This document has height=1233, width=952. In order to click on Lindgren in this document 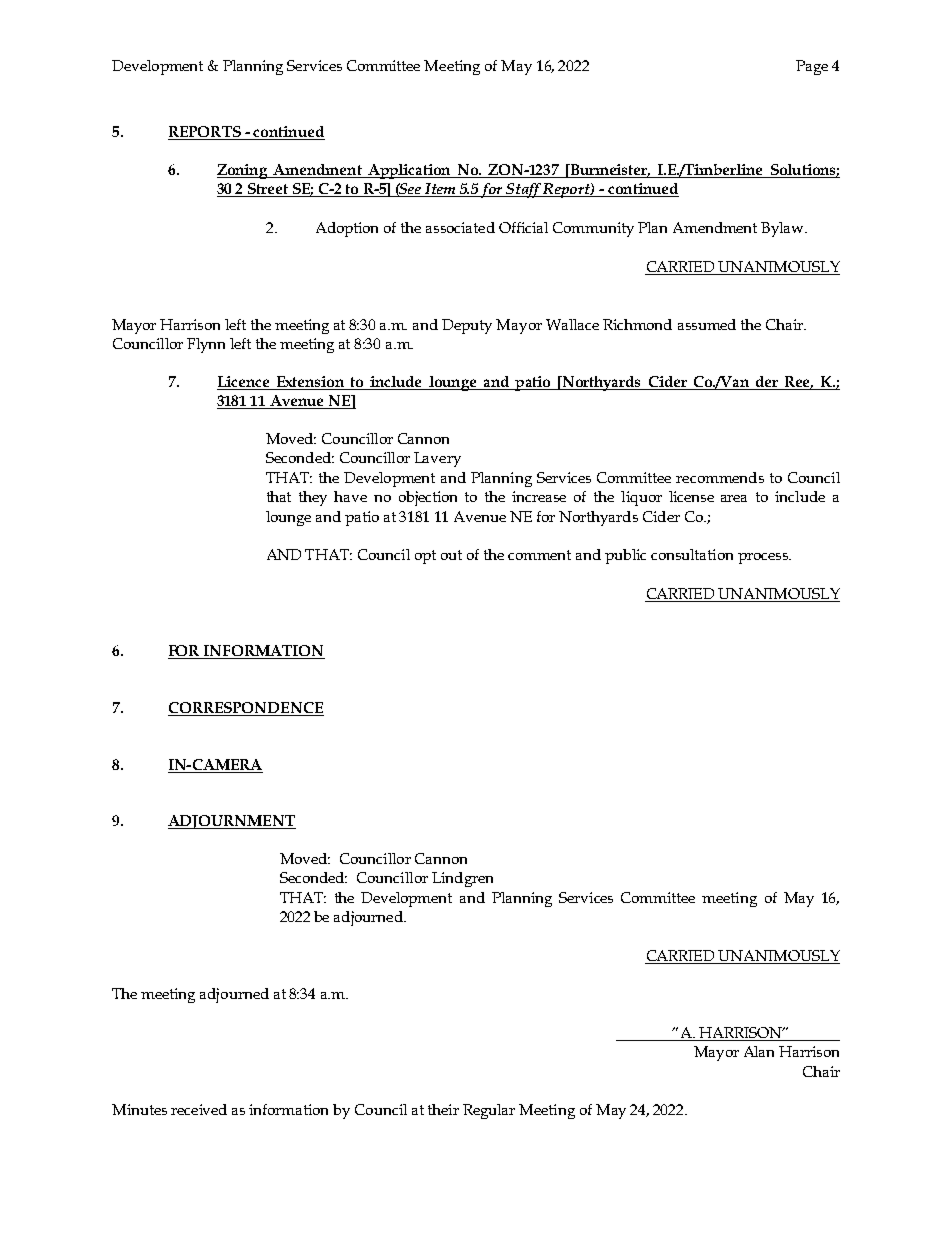, I will do `click(462, 879)`.
